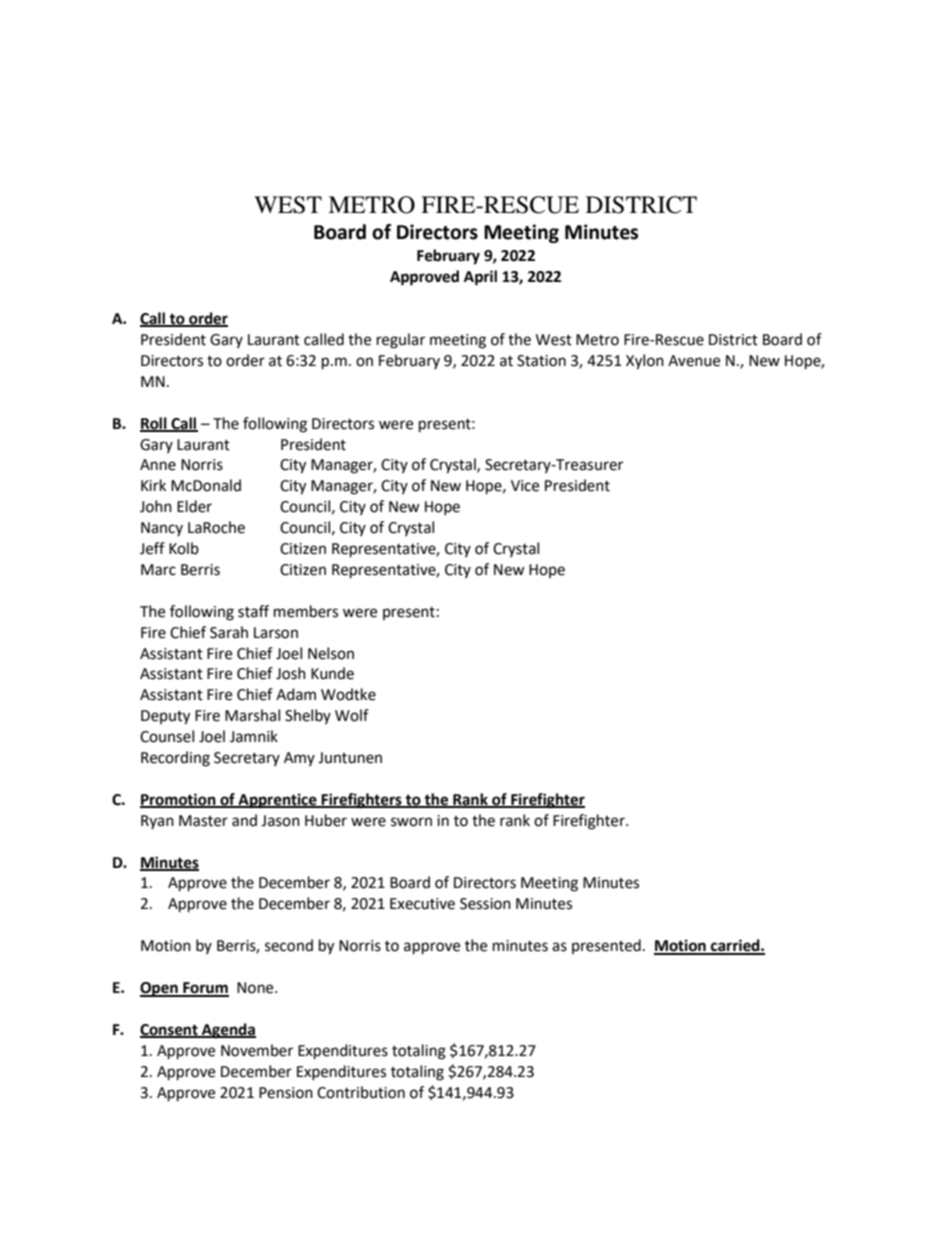 This screenshot has height=1233, width=952. I want to click on sworn, so click(411, 822).
